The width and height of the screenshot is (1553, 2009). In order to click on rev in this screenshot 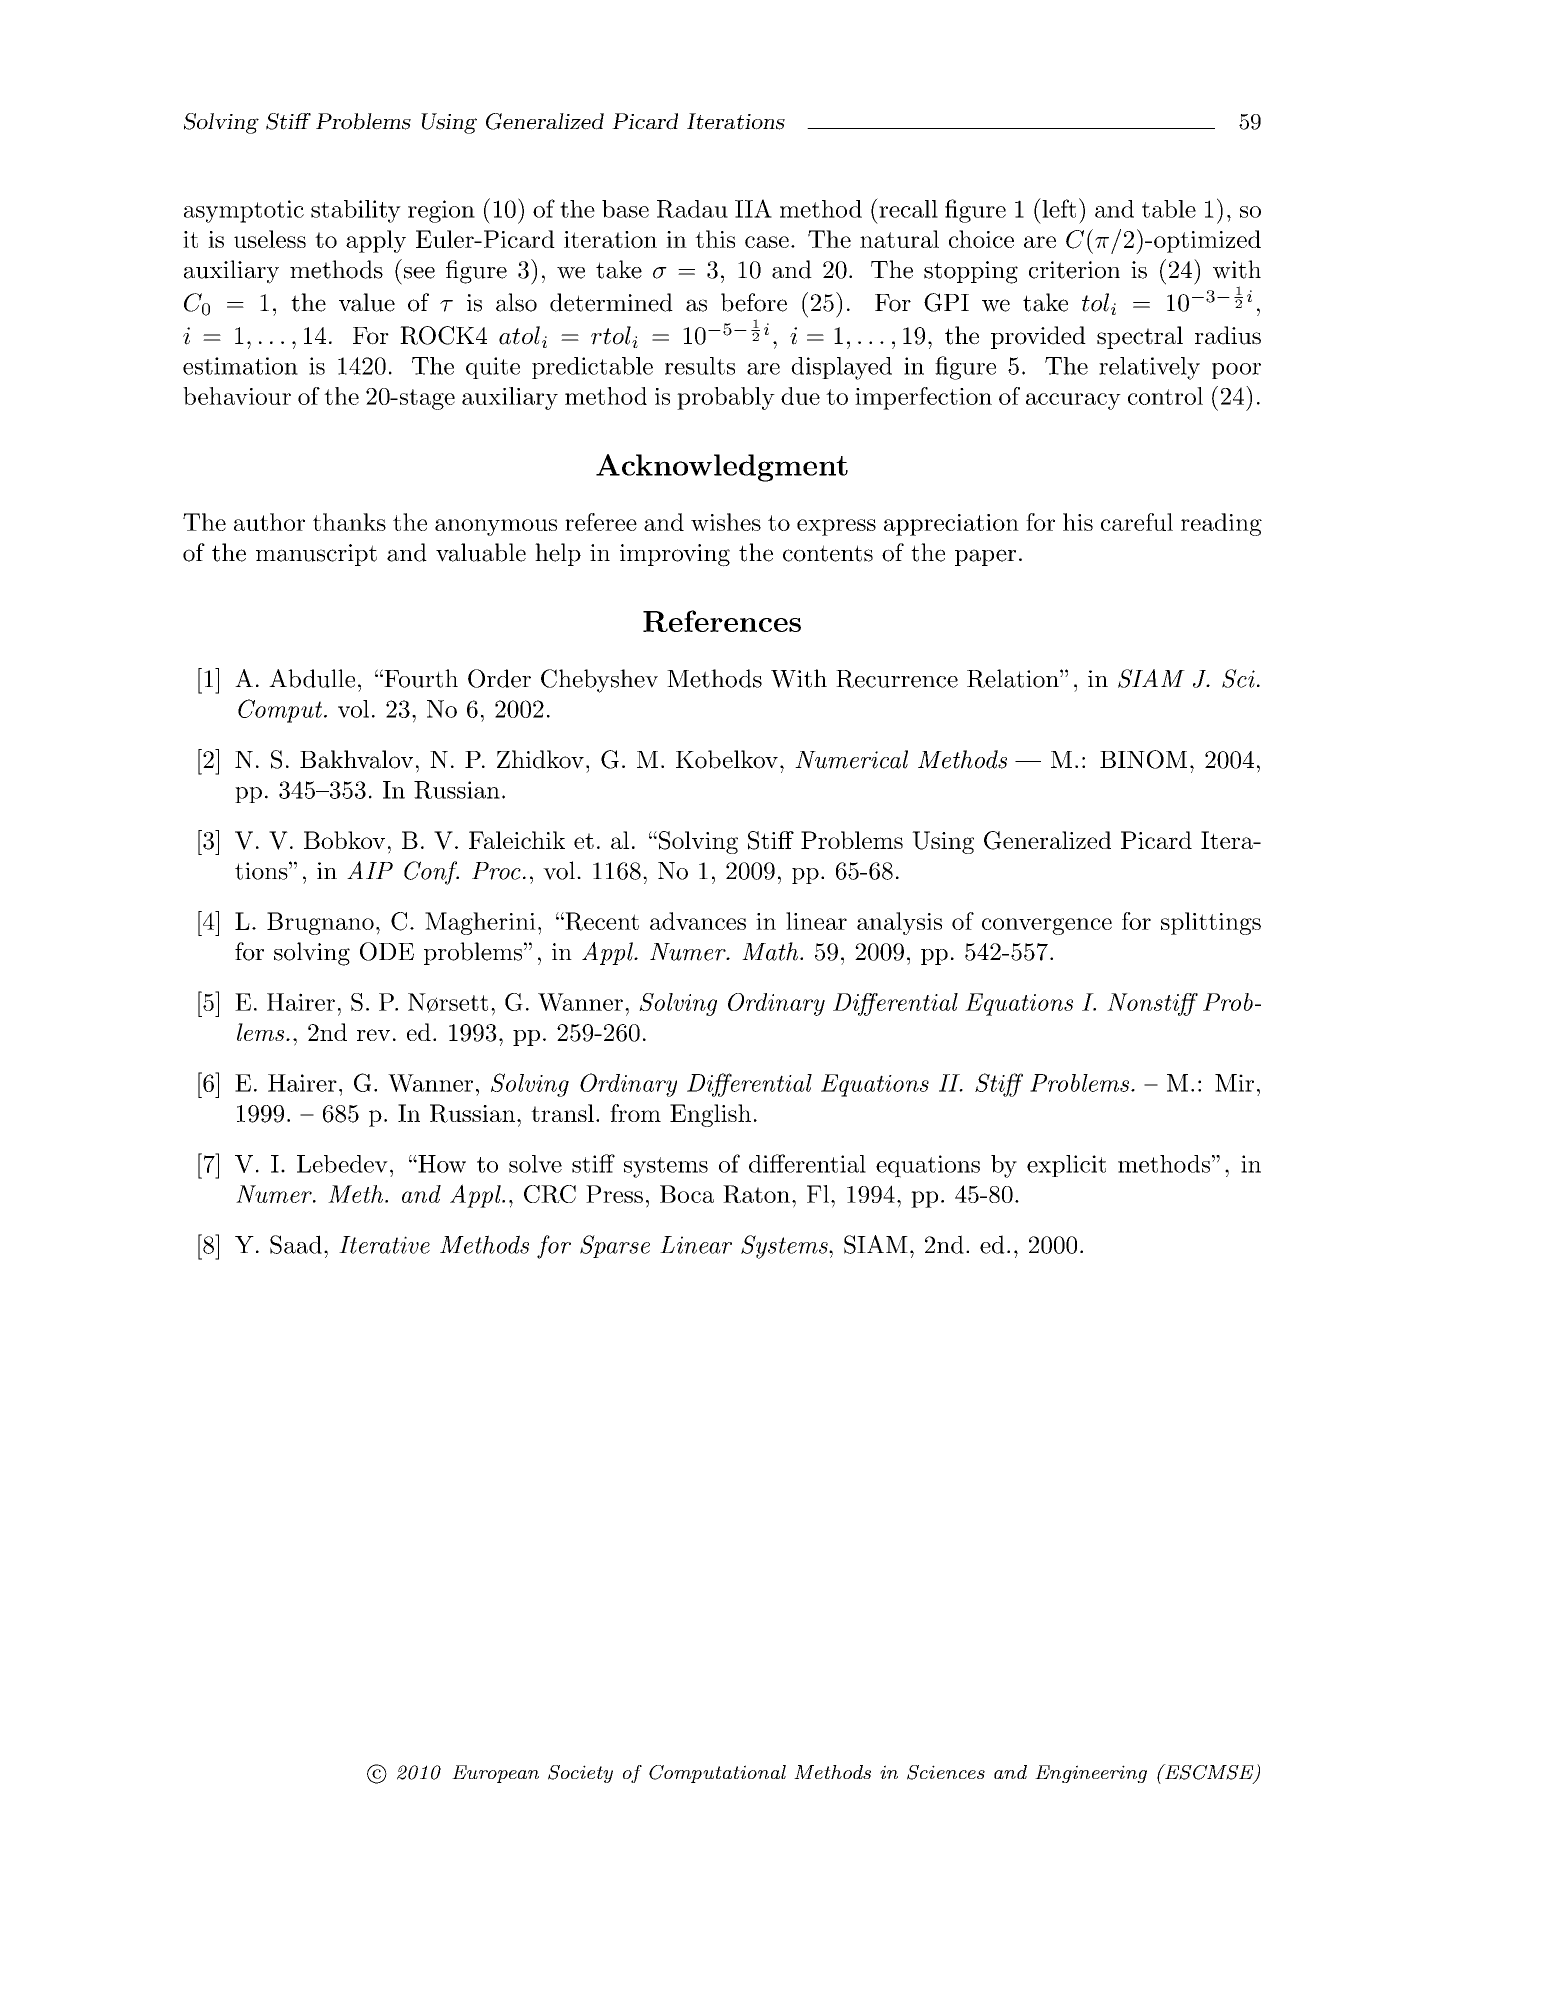, I will do `click(373, 1035)`.
